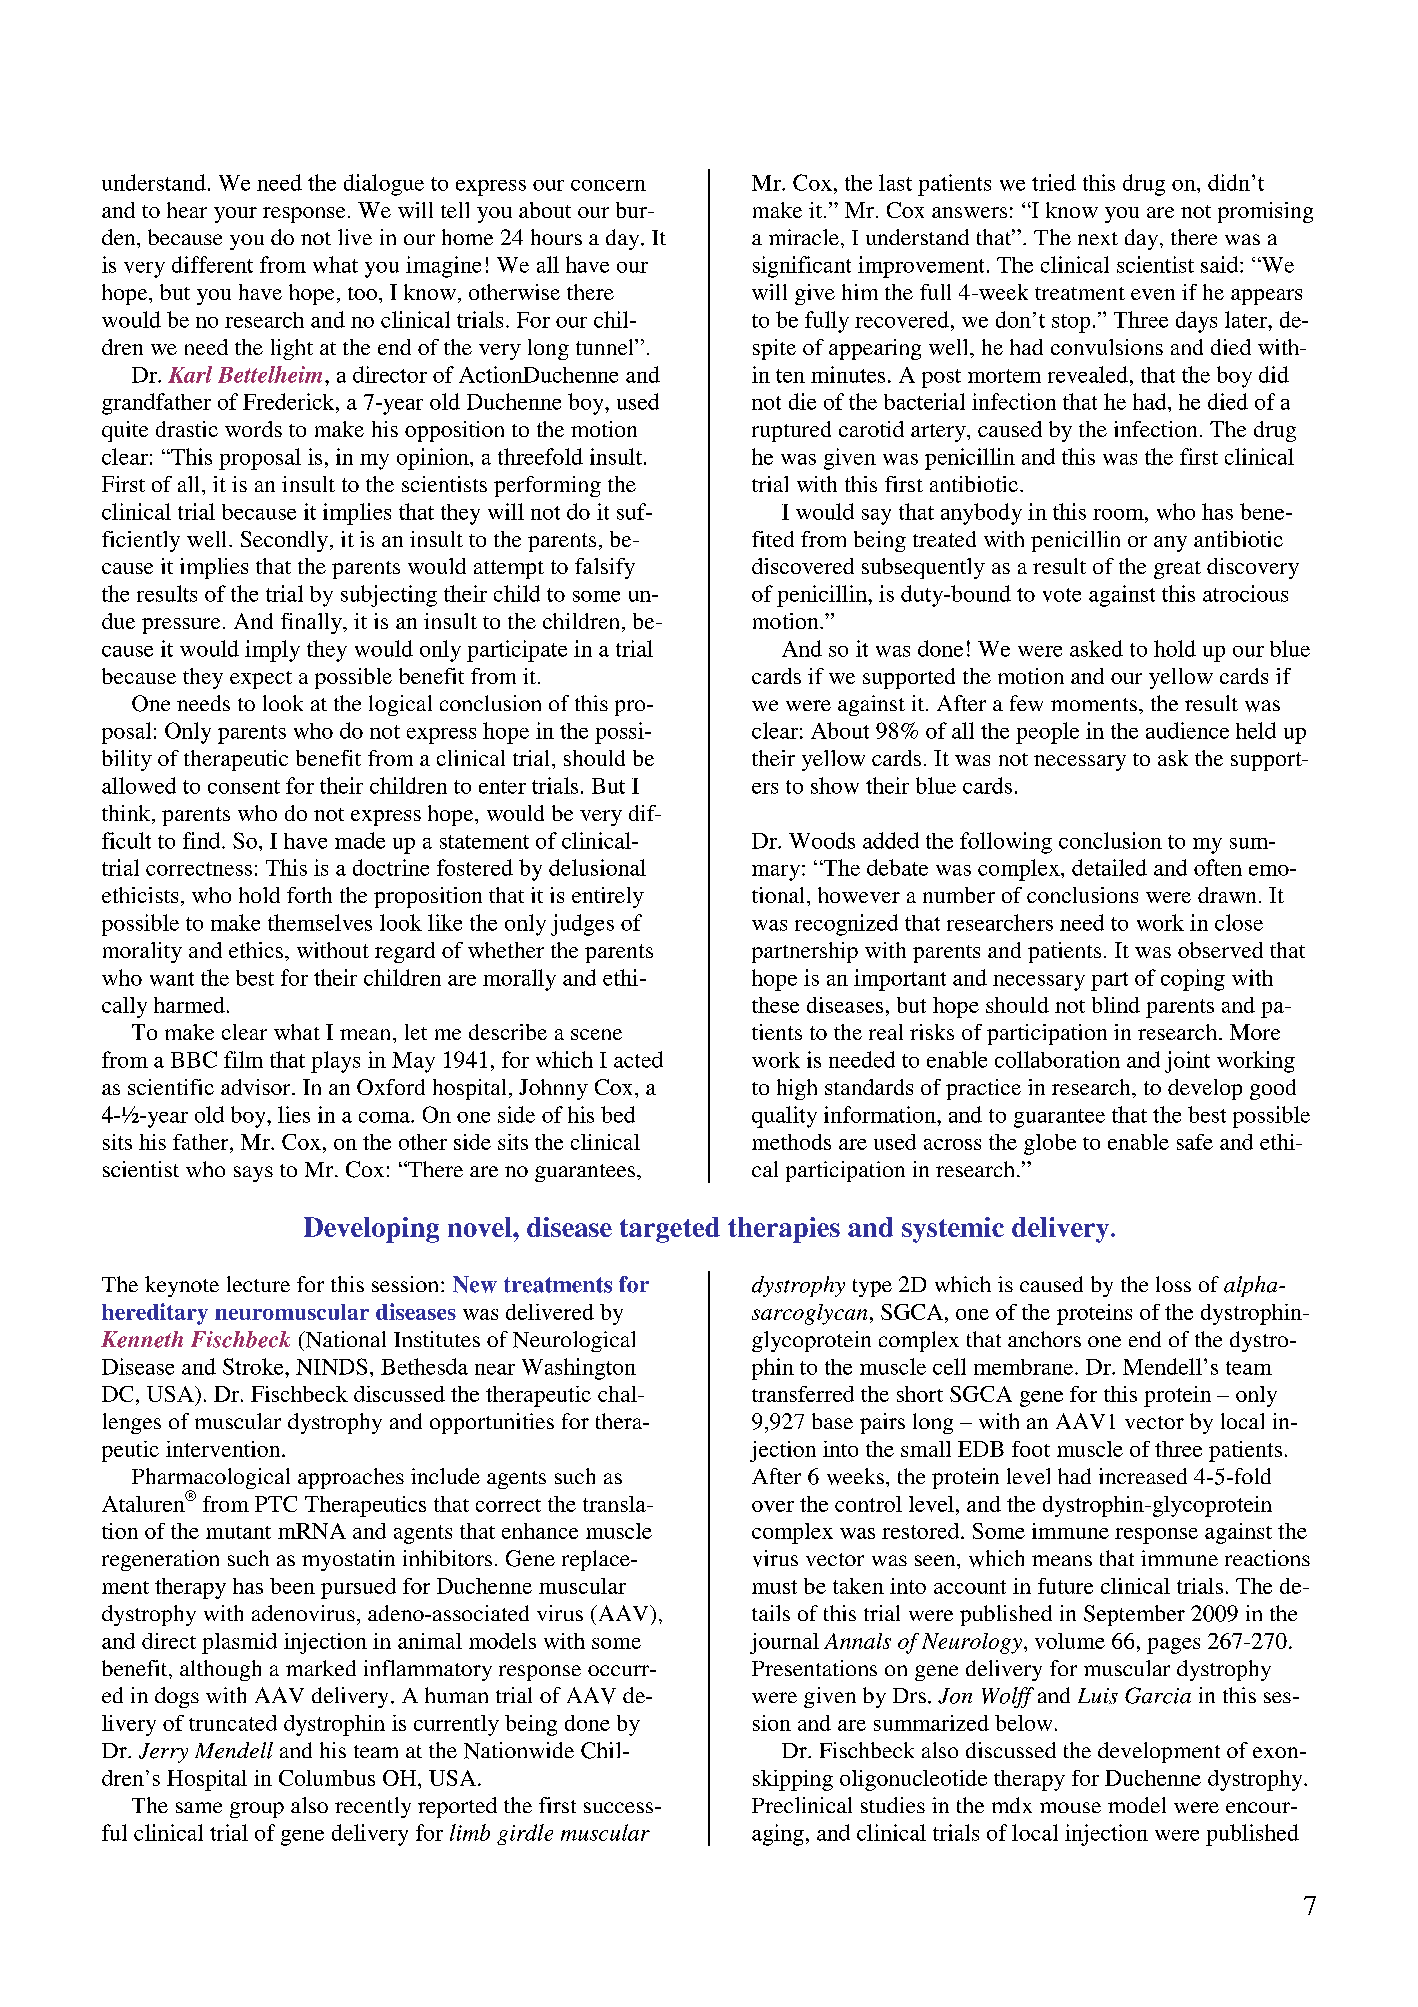  I want to click on targeted, so click(670, 1230).
